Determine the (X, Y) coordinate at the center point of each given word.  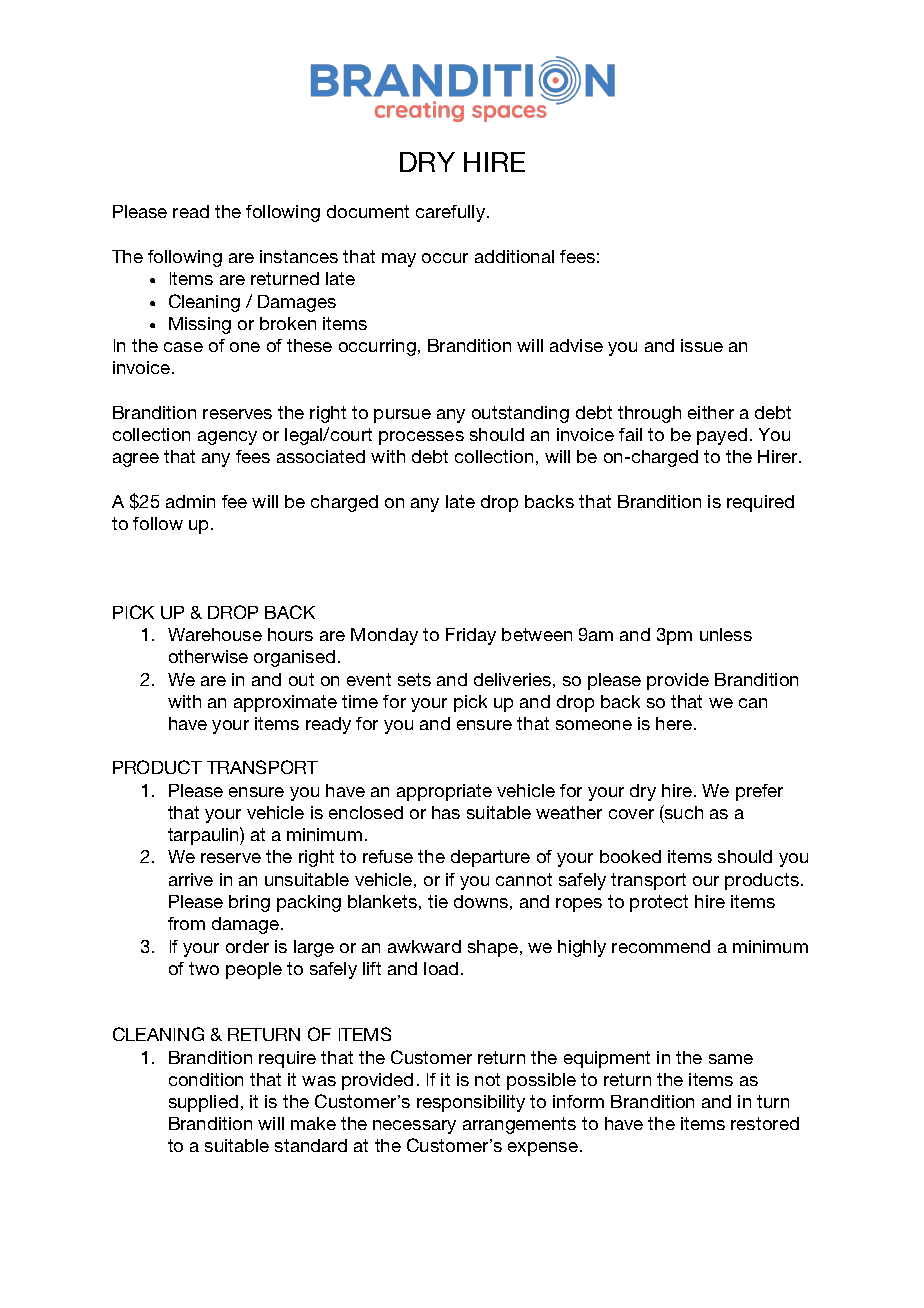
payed (722, 436)
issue (702, 345)
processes (421, 438)
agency (227, 438)
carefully (452, 213)
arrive (191, 879)
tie (438, 901)
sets (414, 679)
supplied (203, 1103)
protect (659, 903)
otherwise (208, 656)
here (675, 723)
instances (299, 256)
